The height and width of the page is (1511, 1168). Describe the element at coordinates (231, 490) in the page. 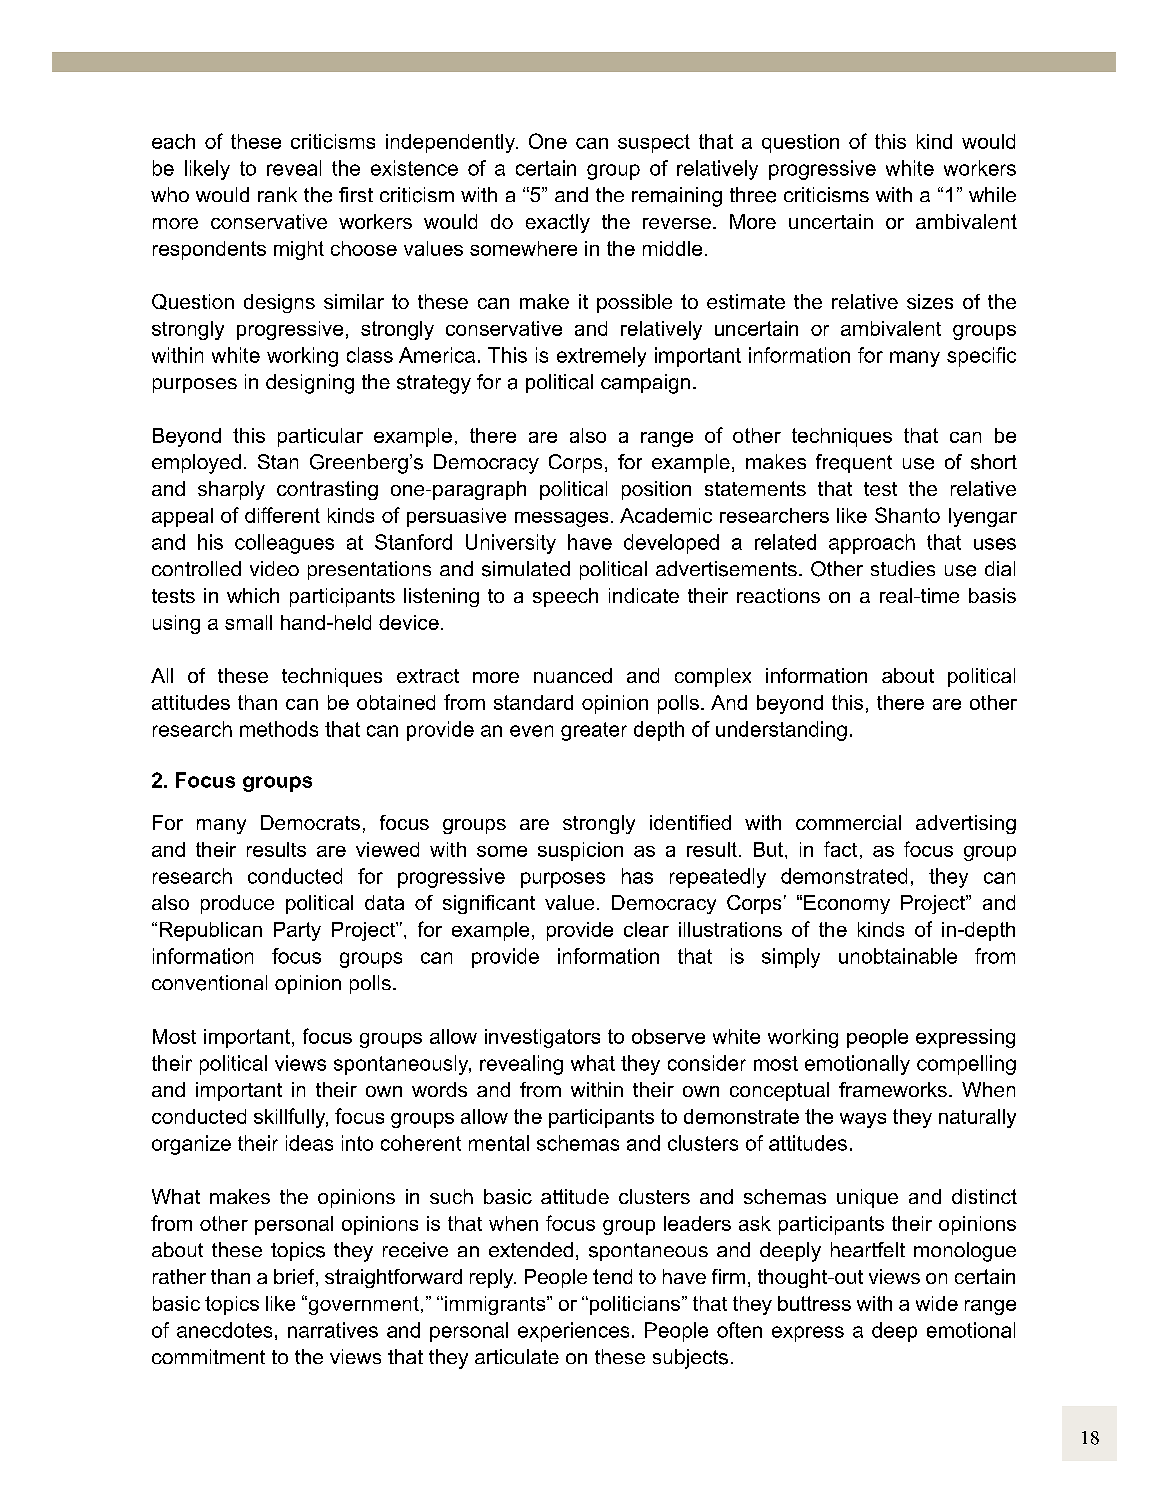

I see `sharply` at that location.
